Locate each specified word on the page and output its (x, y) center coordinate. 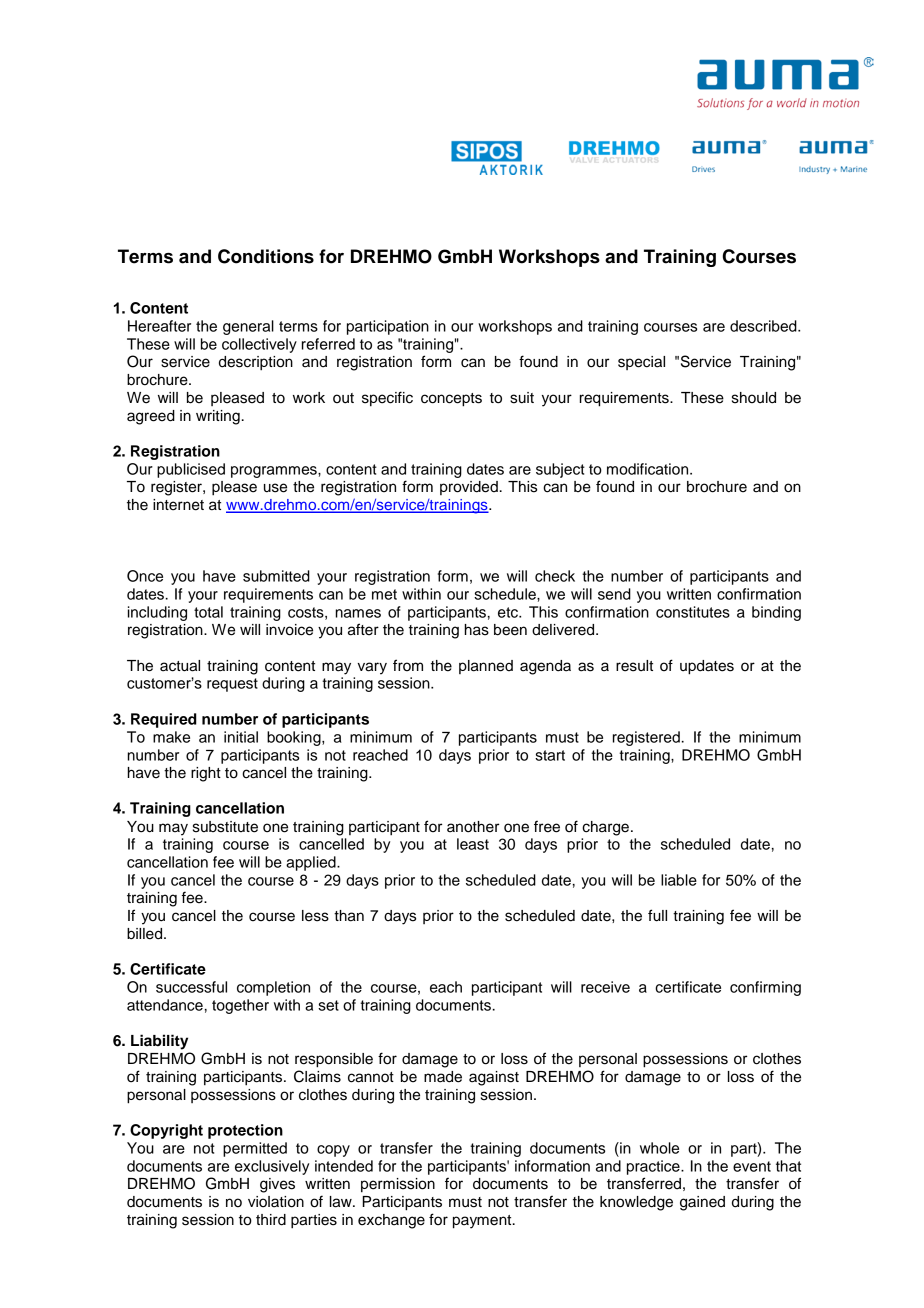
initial (241, 737)
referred (328, 344)
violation (276, 1202)
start (550, 755)
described (764, 326)
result (634, 666)
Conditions (266, 256)
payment (483, 1222)
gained (702, 1203)
